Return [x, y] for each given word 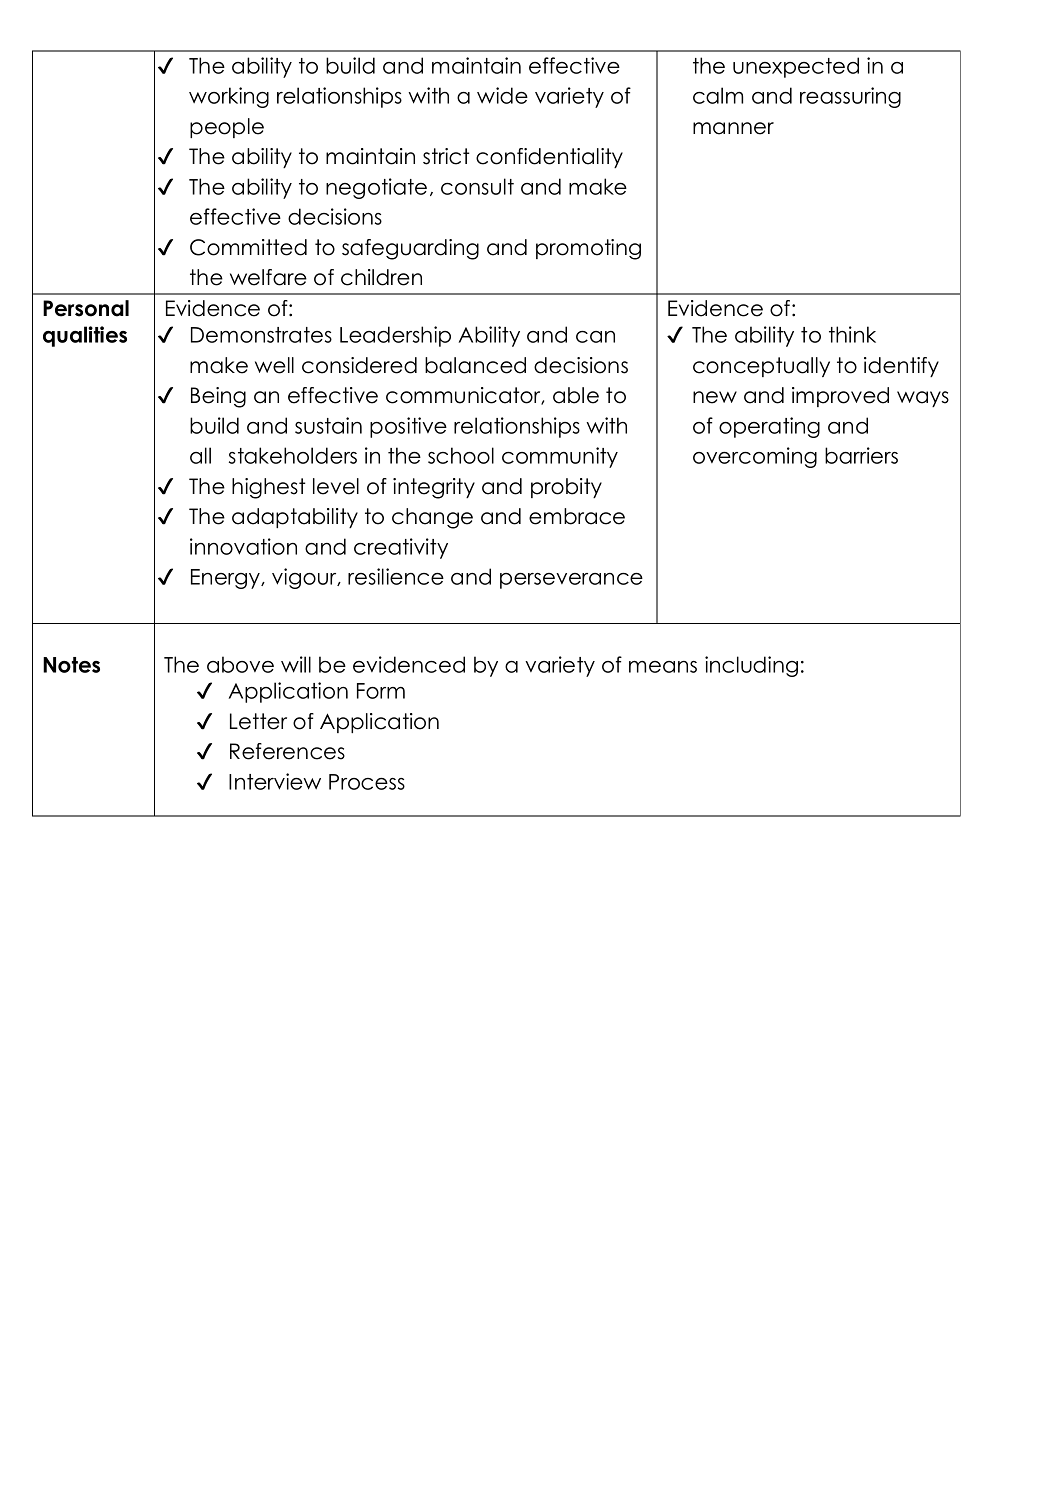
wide [502, 95]
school [461, 455]
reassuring [850, 97]
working [229, 97]
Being [218, 397]
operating [769, 427]
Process [367, 782]
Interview [275, 781]
